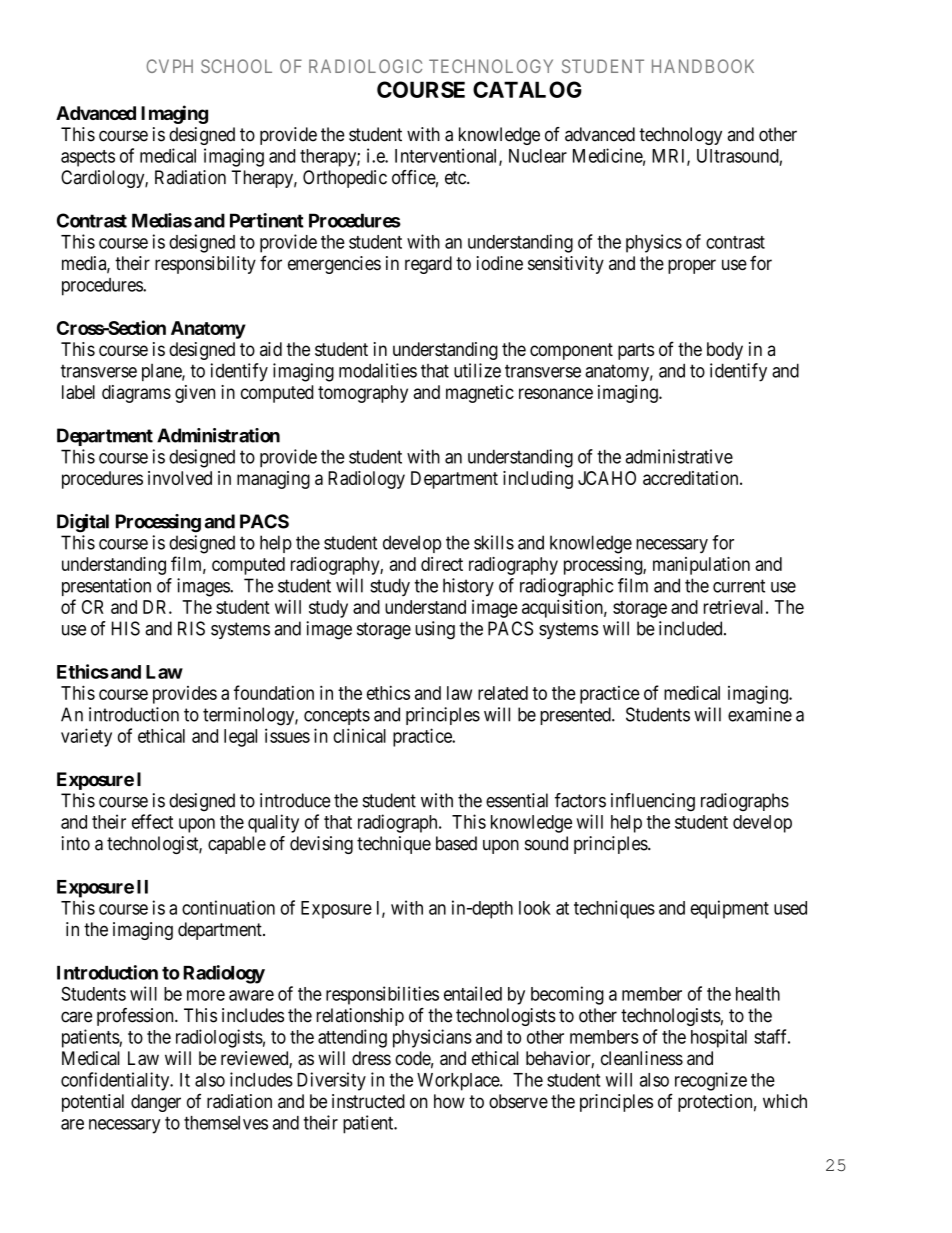  What do you see at coordinates (447, 156) in the screenshot?
I see `Interventional` at bounding box center [447, 156].
